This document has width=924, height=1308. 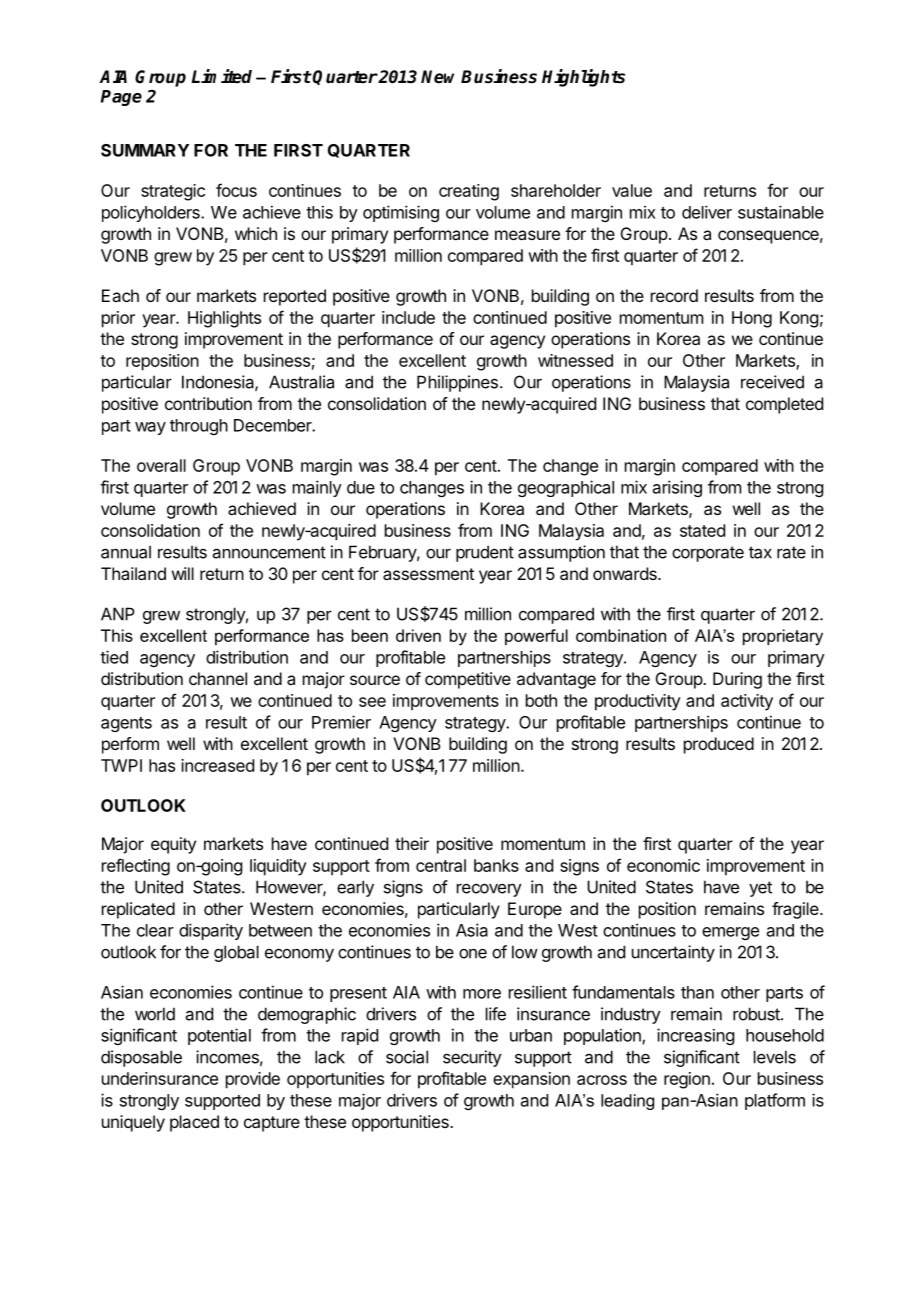 I want to click on deliver, so click(x=707, y=212).
